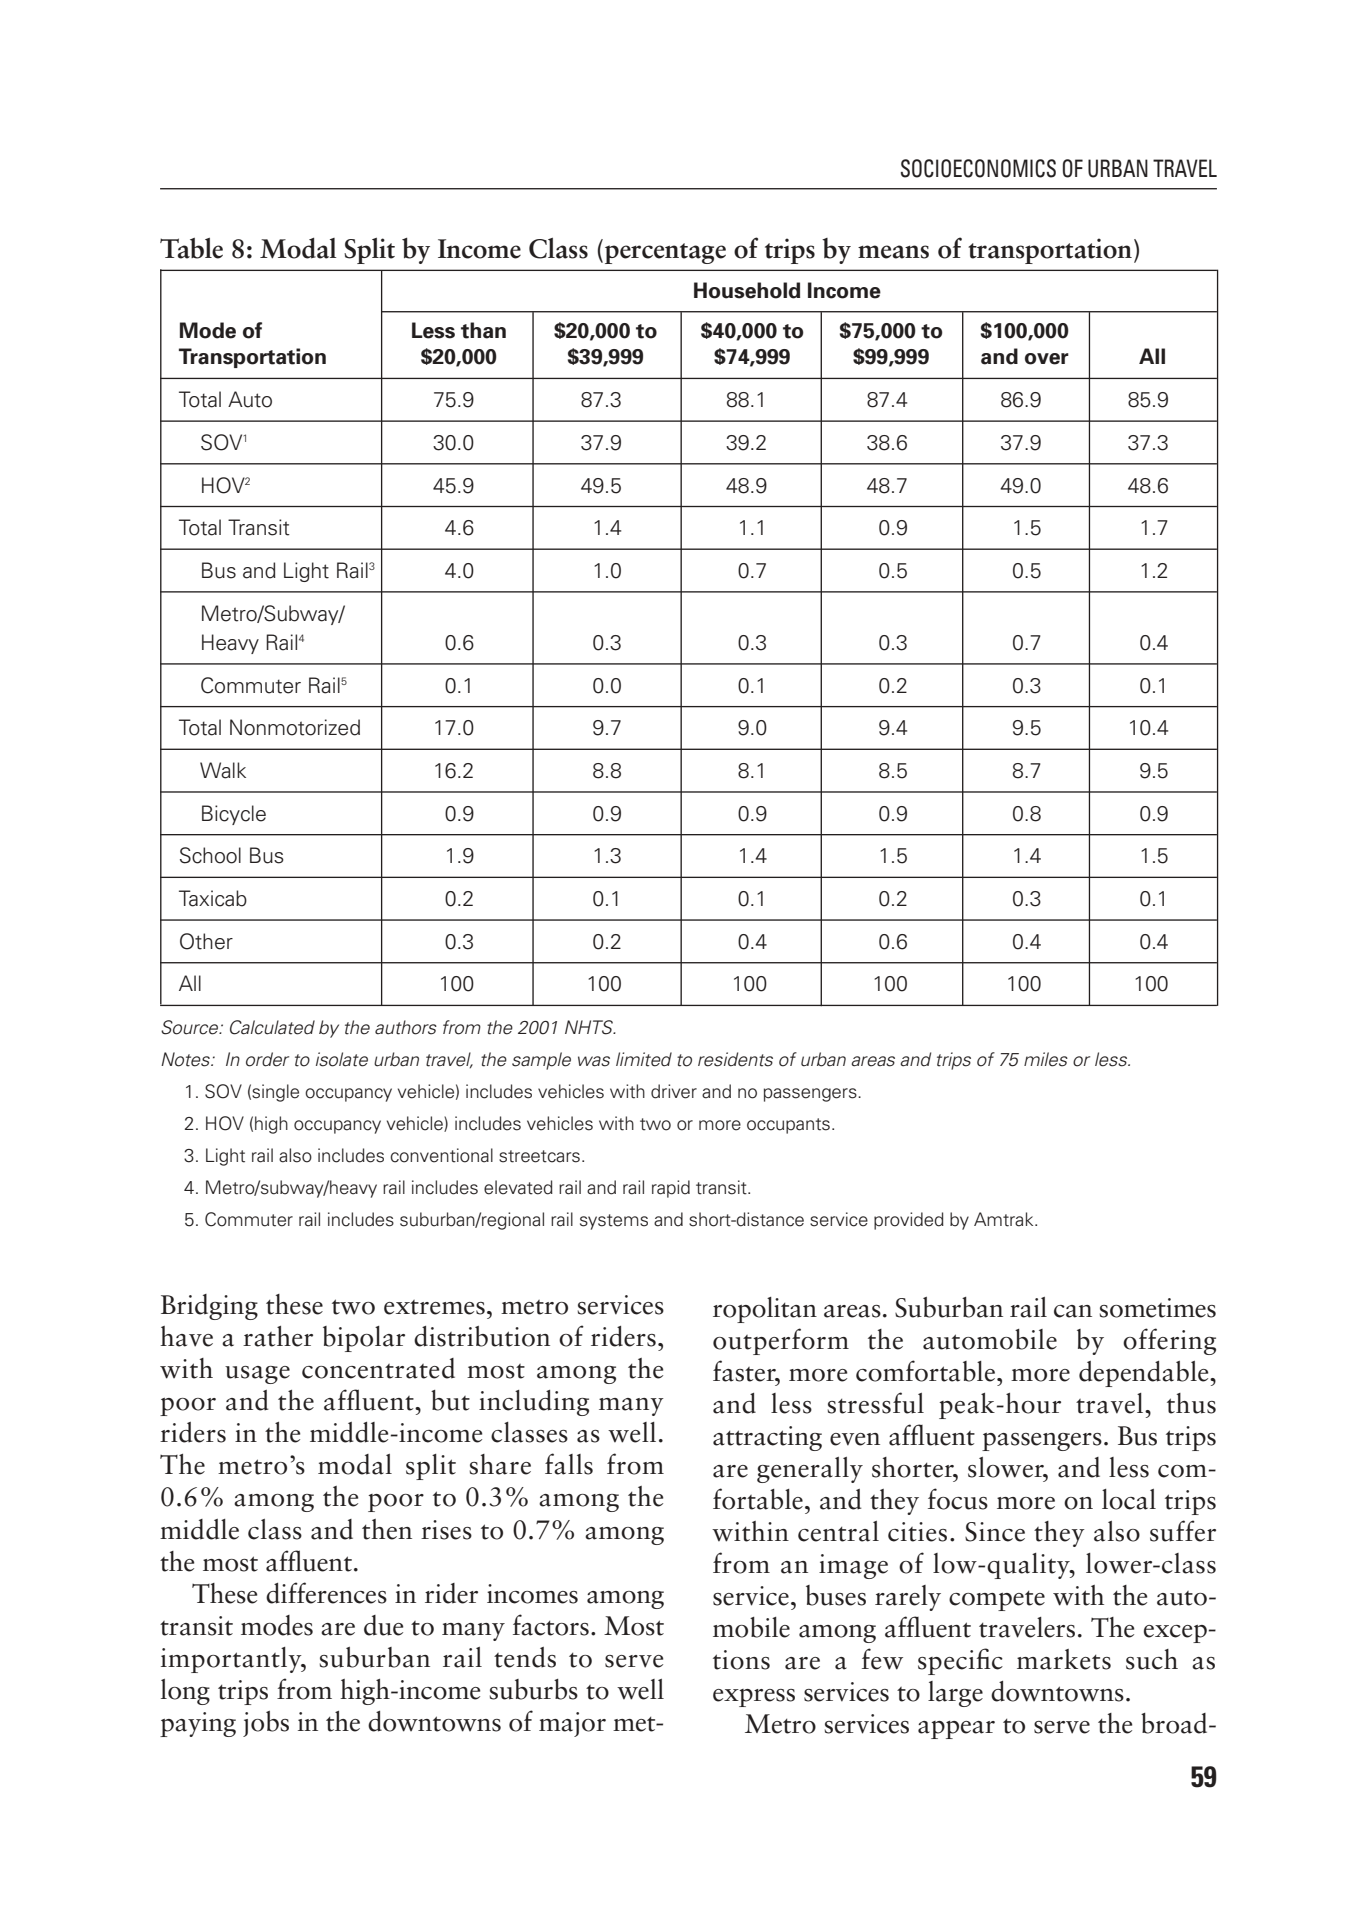 The height and width of the screenshot is (1921, 1345). What do you see at coordinates (978, 168) in the screenshot?
I see `SOCIOECONOMICS` at bounding box center [978, 168].
